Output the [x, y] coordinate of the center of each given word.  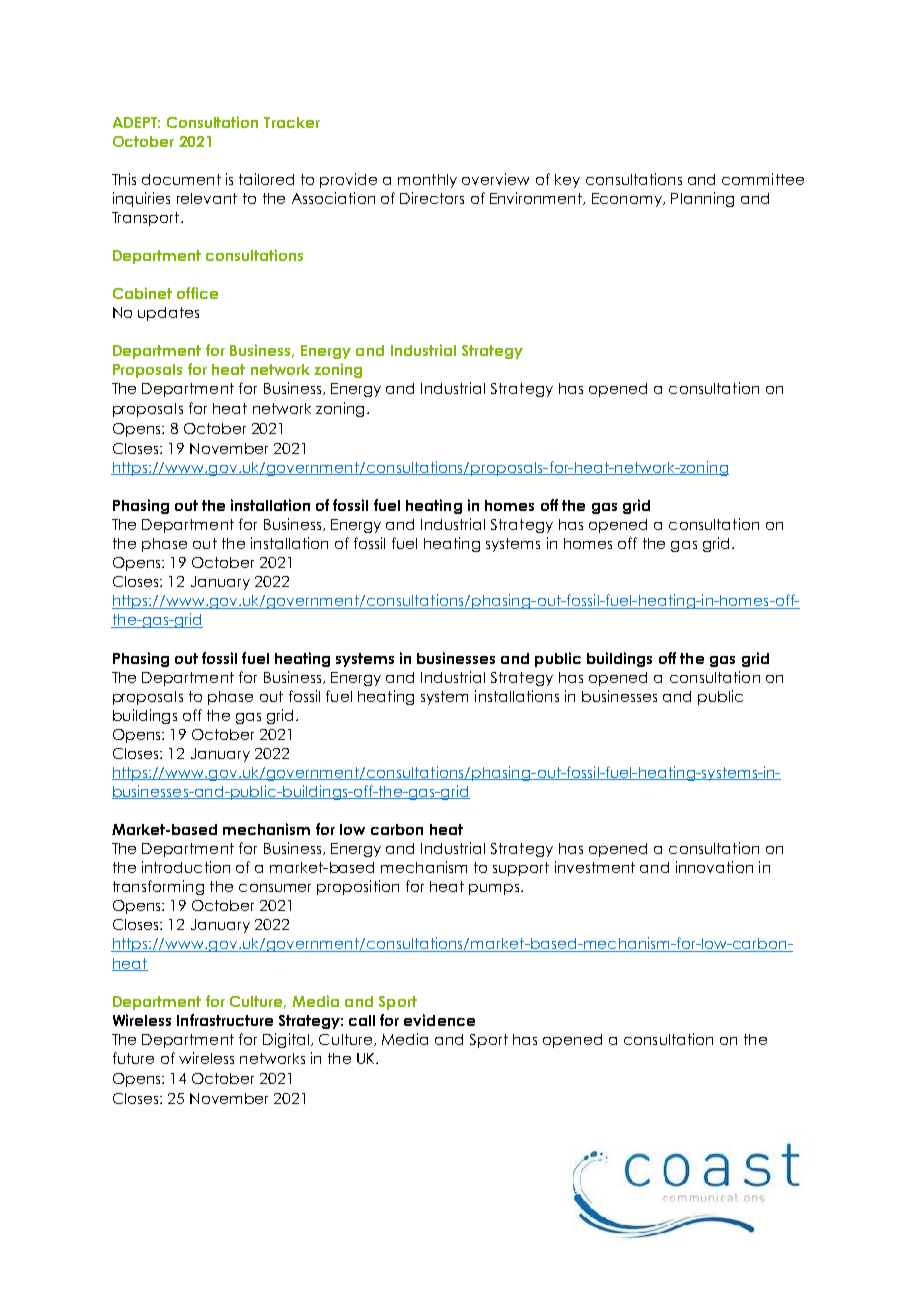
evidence [439, 1020]
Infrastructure [225, 1020]
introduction [186, 867]
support [521, 869]
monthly [427, 181]
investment [595, 867]
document [181, 179]
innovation [714, 867]
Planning [702, 199]
